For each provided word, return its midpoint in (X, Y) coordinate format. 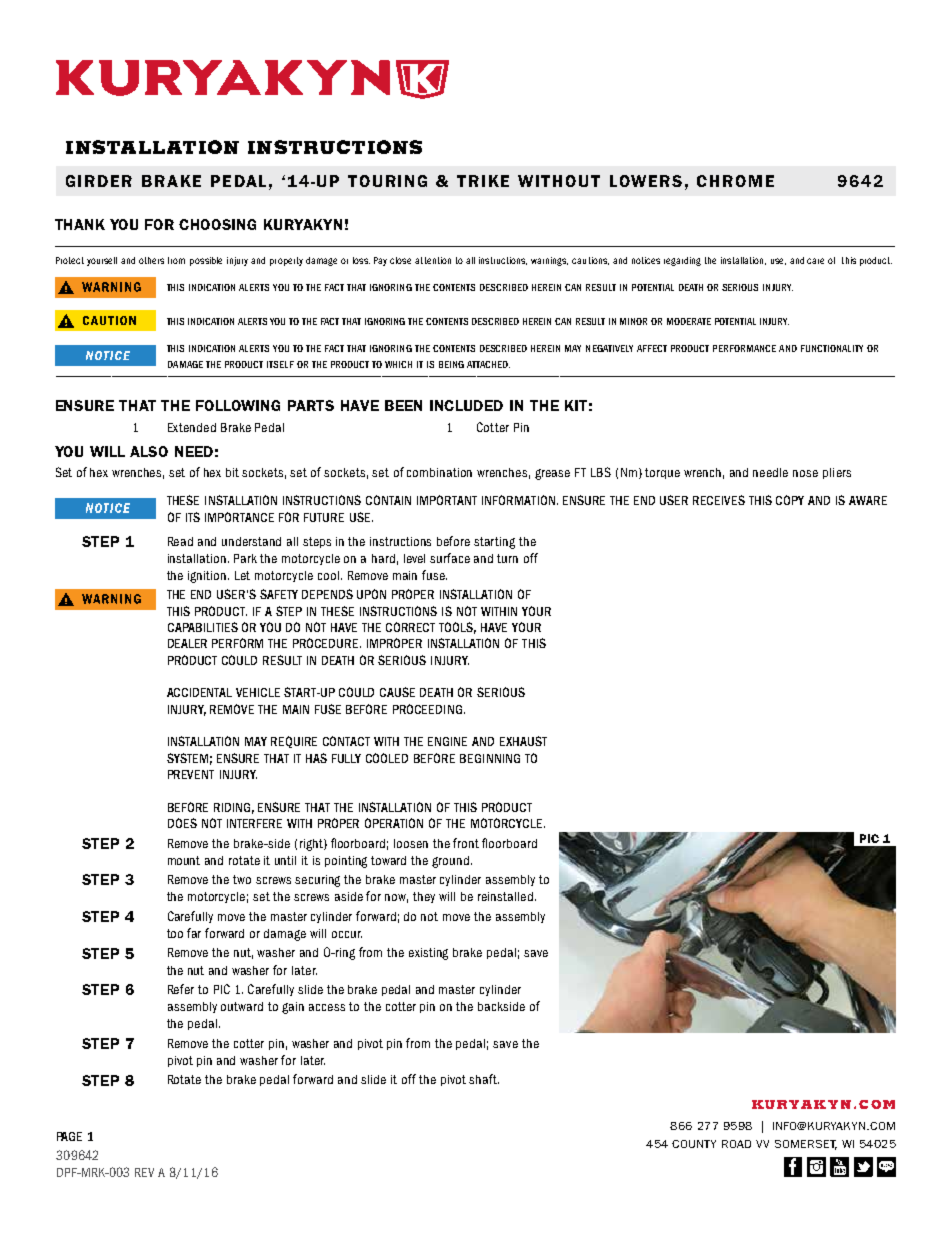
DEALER (187, 643)
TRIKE (483, 181)
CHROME (735, 181)
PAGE (69, 1136)
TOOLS (457, 628)
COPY (790, 500)
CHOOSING (217, 224)
